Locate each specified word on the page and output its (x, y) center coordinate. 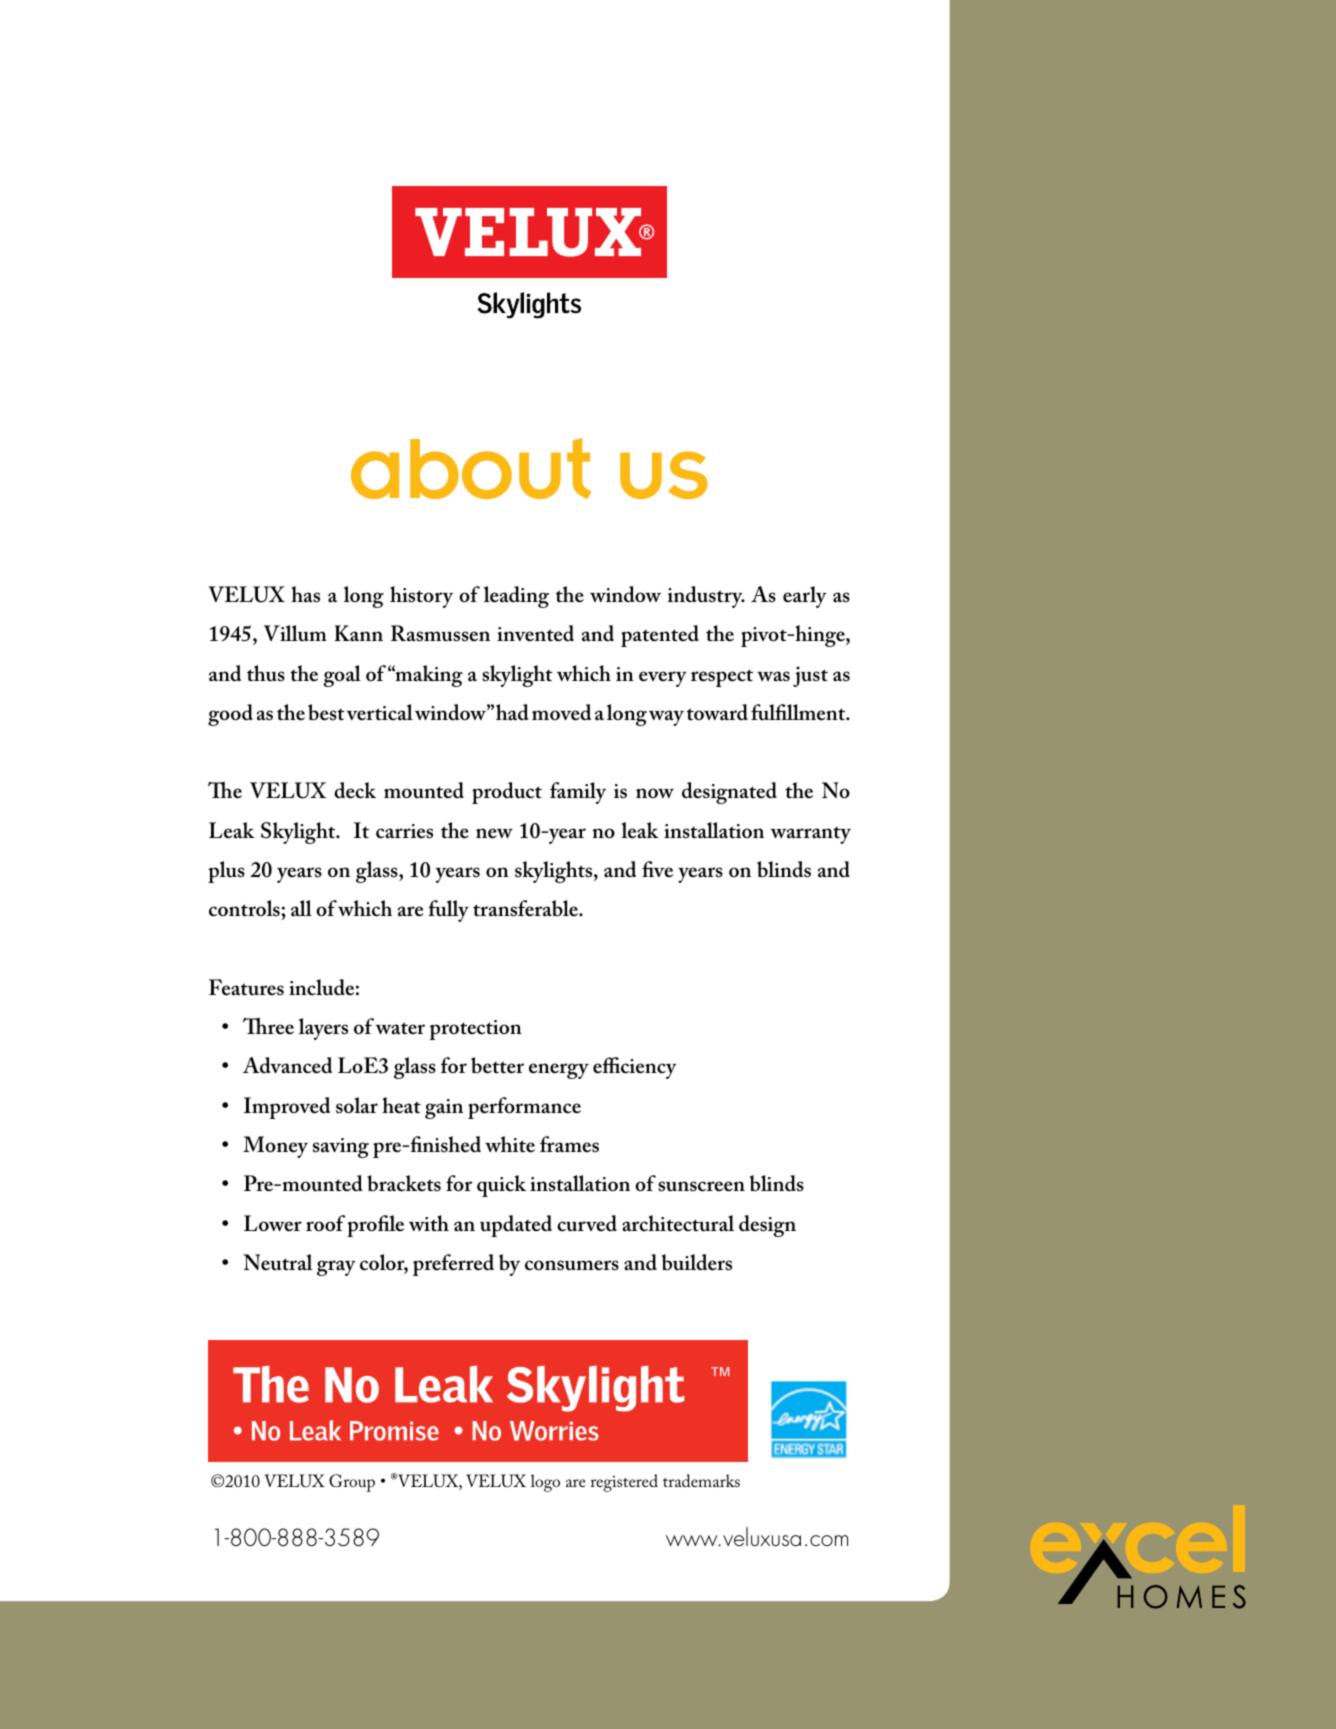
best (326, 712)
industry (706, 597)
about (471, 468)
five (657, 869)
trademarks (701, 1480)
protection (476, 1030)
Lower (273, 1223)
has (305, 594)
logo (545, 1483)
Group (352, 1483)
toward (717, 712)
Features (246, 987)
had (512, 712)
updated (516, 1226)
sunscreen (701, 1186)
